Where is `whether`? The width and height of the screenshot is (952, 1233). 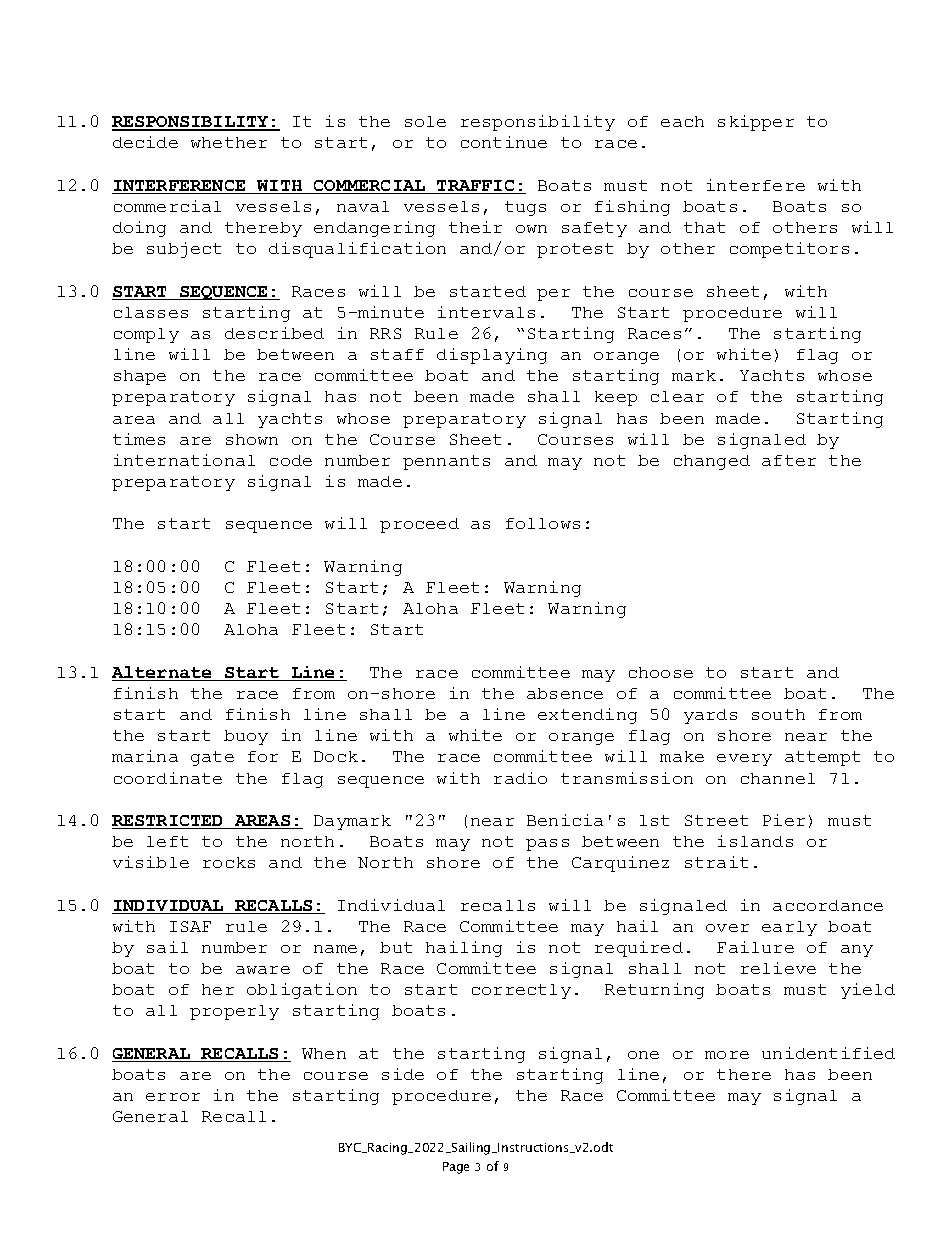 whether is located at coordinates (229, 142).
